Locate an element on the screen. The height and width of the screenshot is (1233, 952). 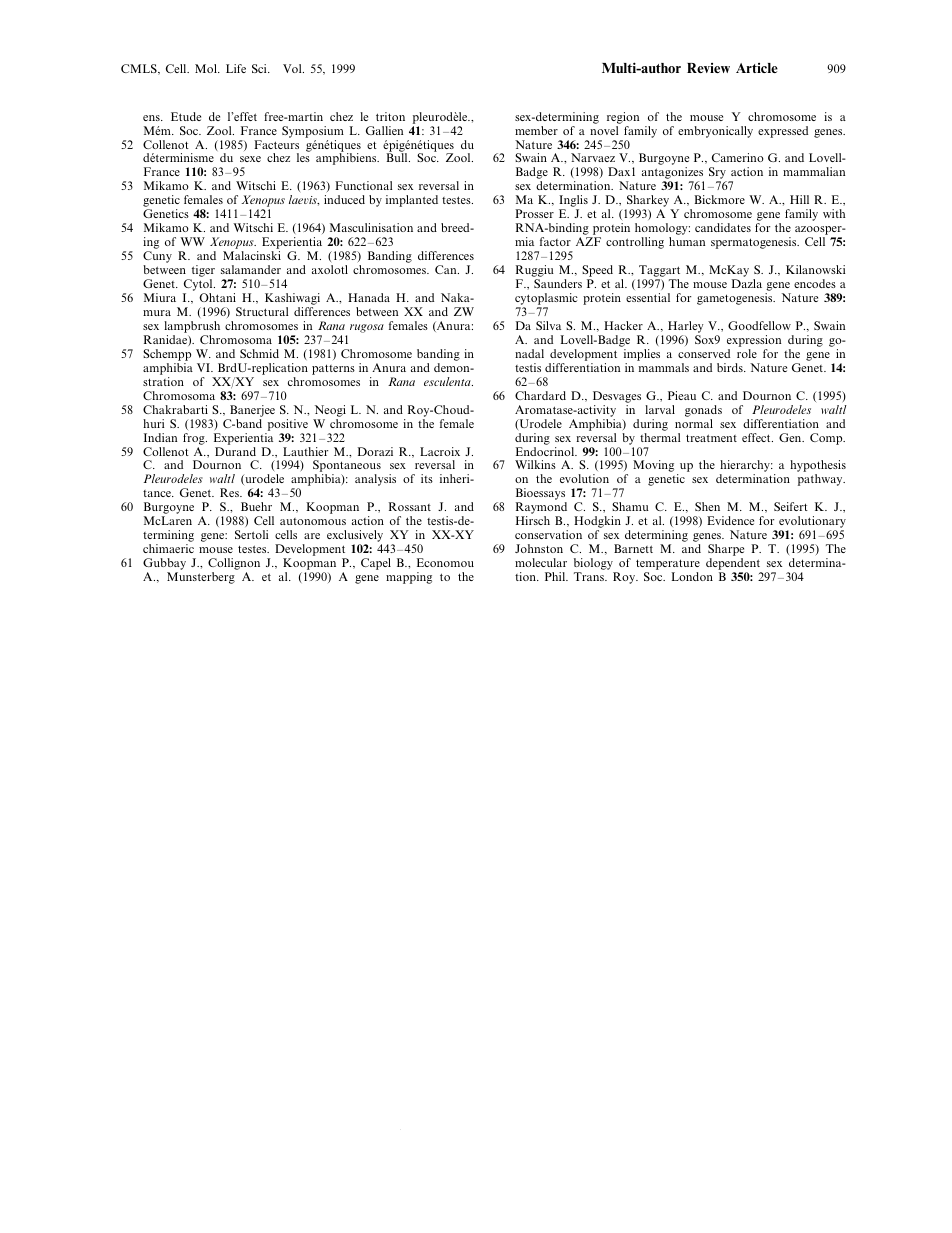
salamander is located at coordinates (251, 269).
